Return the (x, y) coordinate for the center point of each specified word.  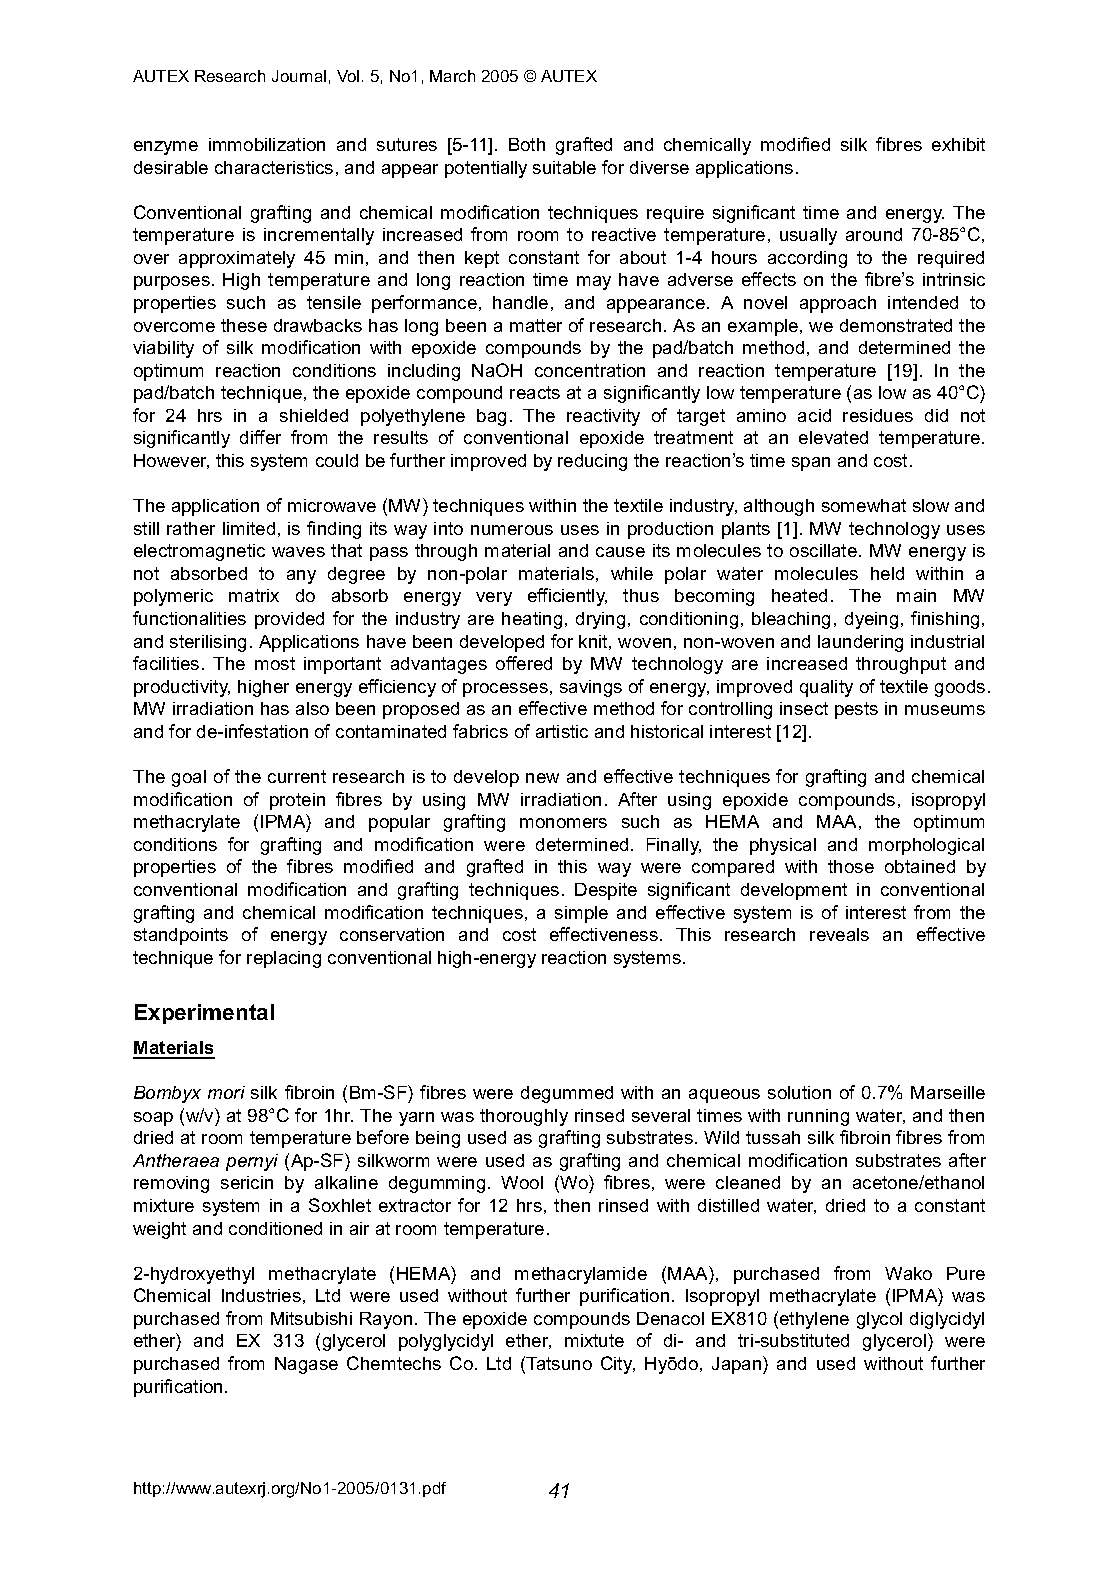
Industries (261, 1295)
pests (856, 710)
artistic (562, 731)
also (312, 708)
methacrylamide (581, 1275)
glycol (879, 1320)
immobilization (267, 144)
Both (527, 144)
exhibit (958, 144)
